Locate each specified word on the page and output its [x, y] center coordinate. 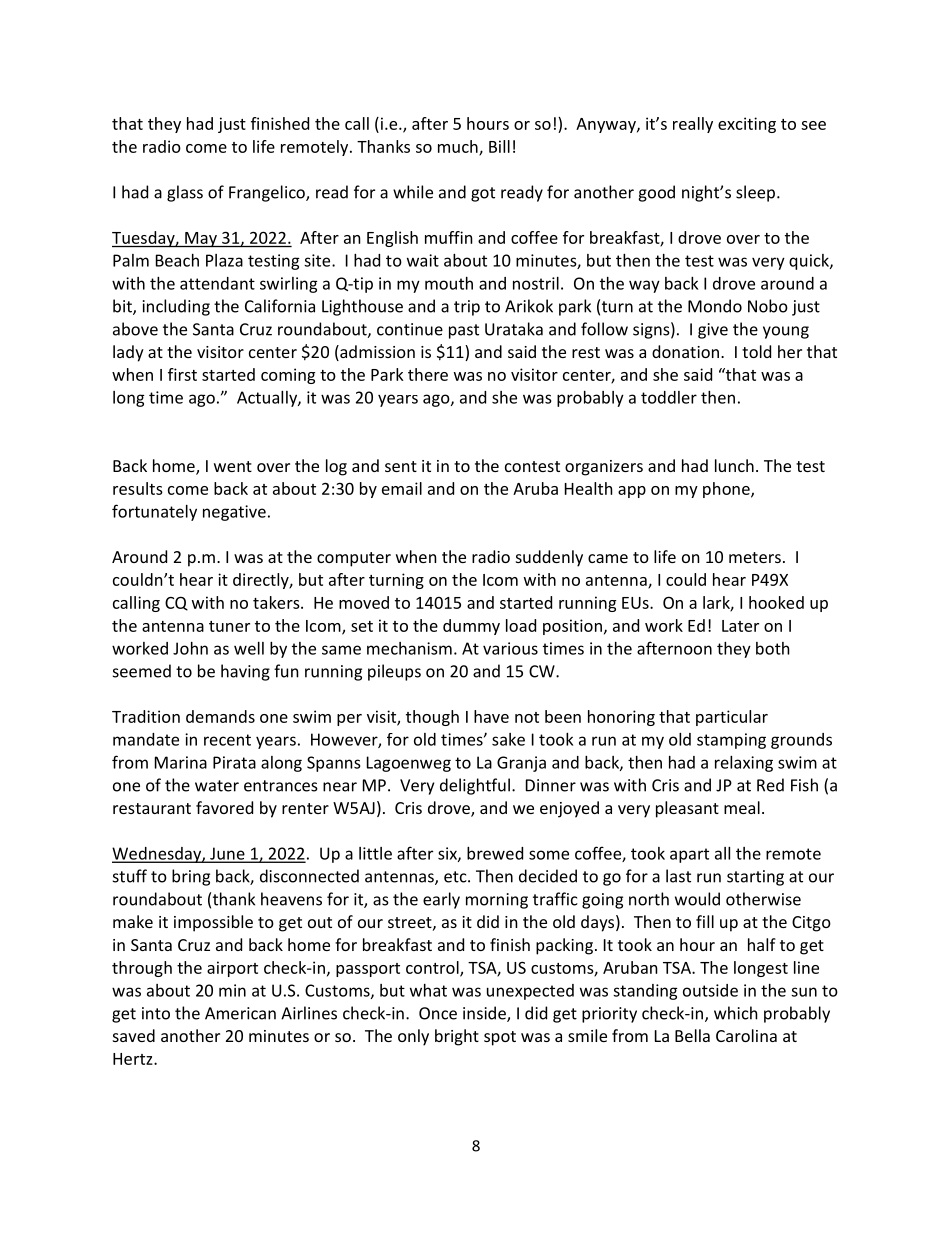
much [459, 147]
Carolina [746, 1035]
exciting [747, 125]
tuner [229, 626]
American [240, 1013]
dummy [471, 627]
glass [185, 193]
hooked [776, 602]
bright [457, 1037]
